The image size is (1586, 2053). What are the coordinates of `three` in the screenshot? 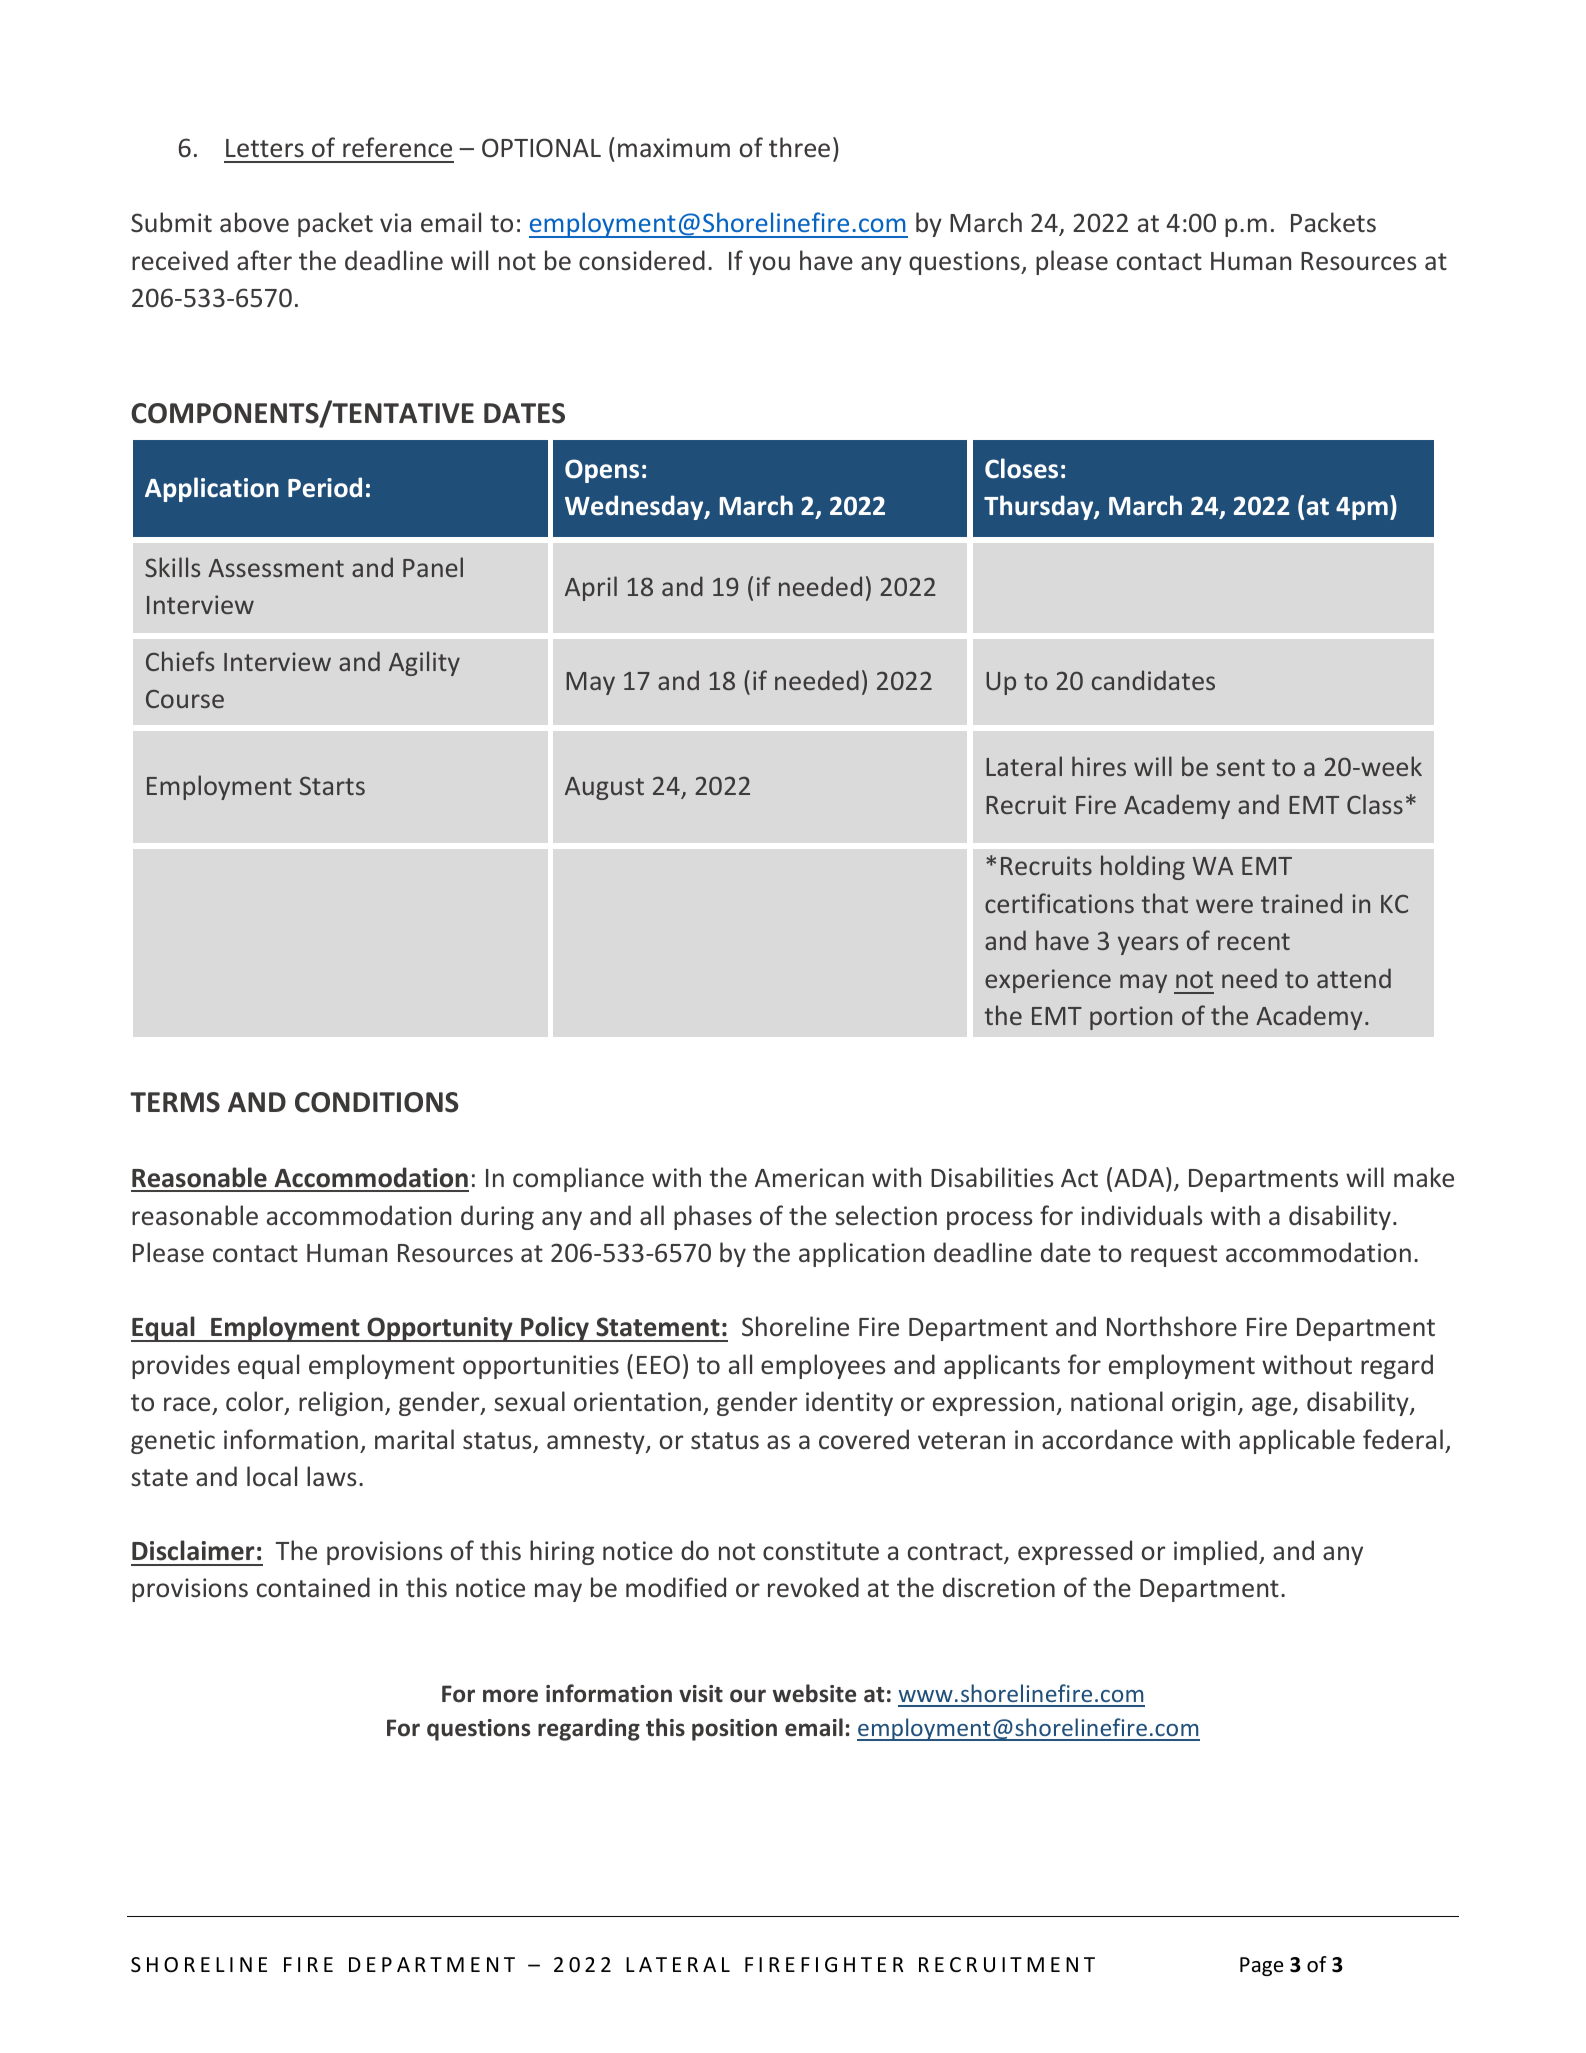 It's located at (799, 147).
